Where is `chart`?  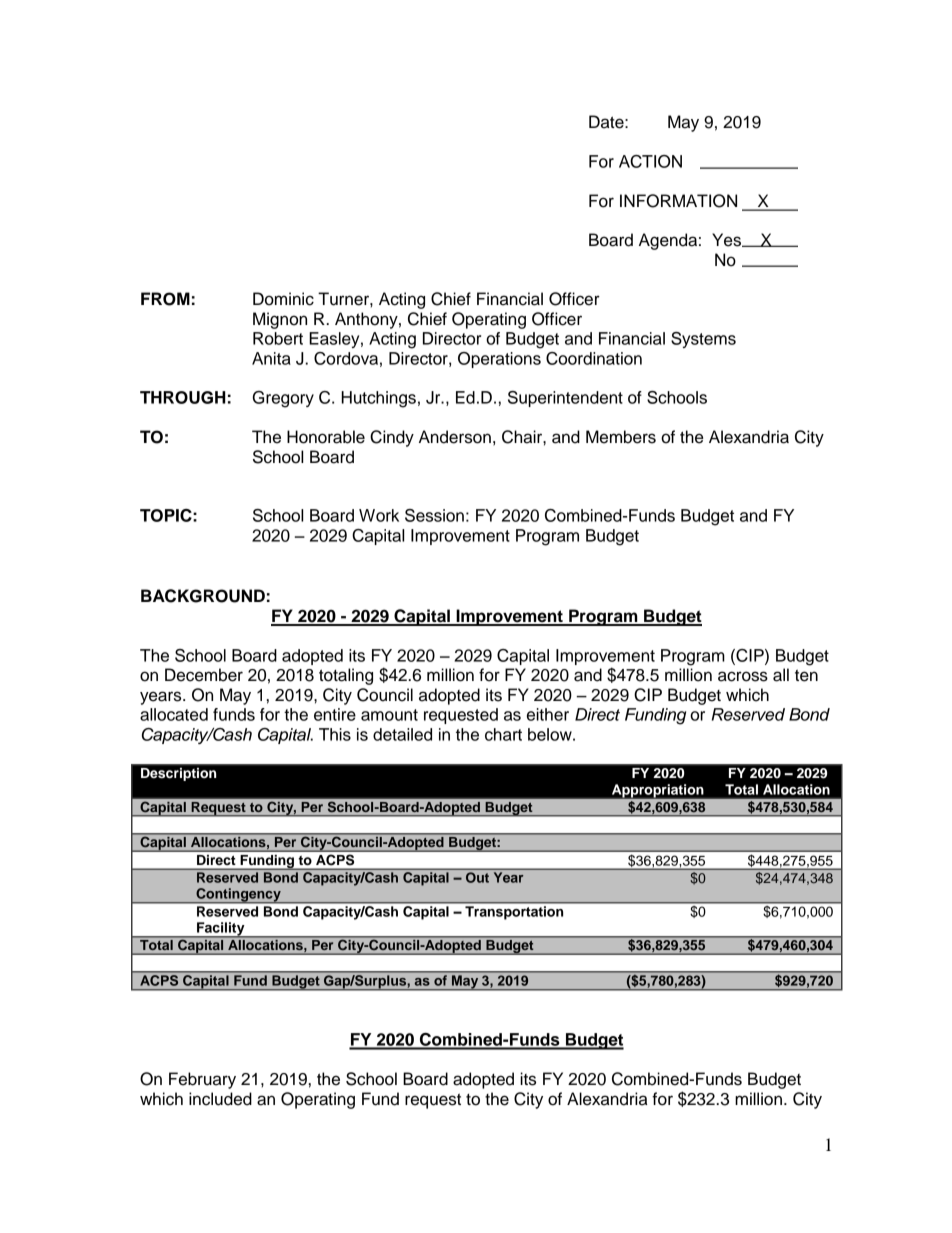
chart is located at coordinates (503, 734).
